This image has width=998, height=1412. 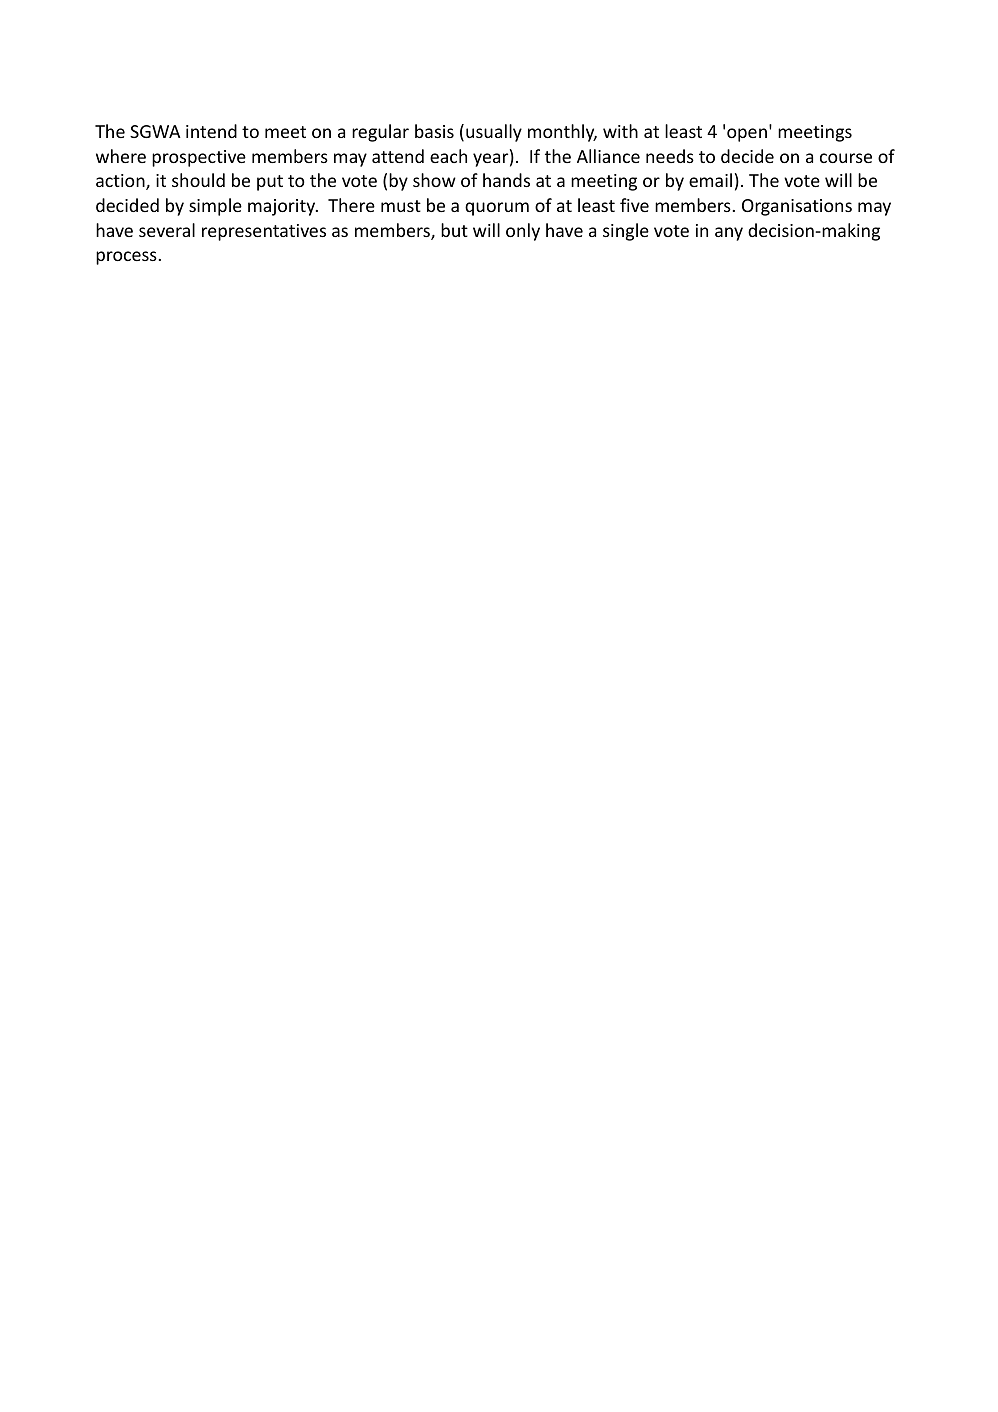 I want to click on simple, so click(x=215, y=207).
